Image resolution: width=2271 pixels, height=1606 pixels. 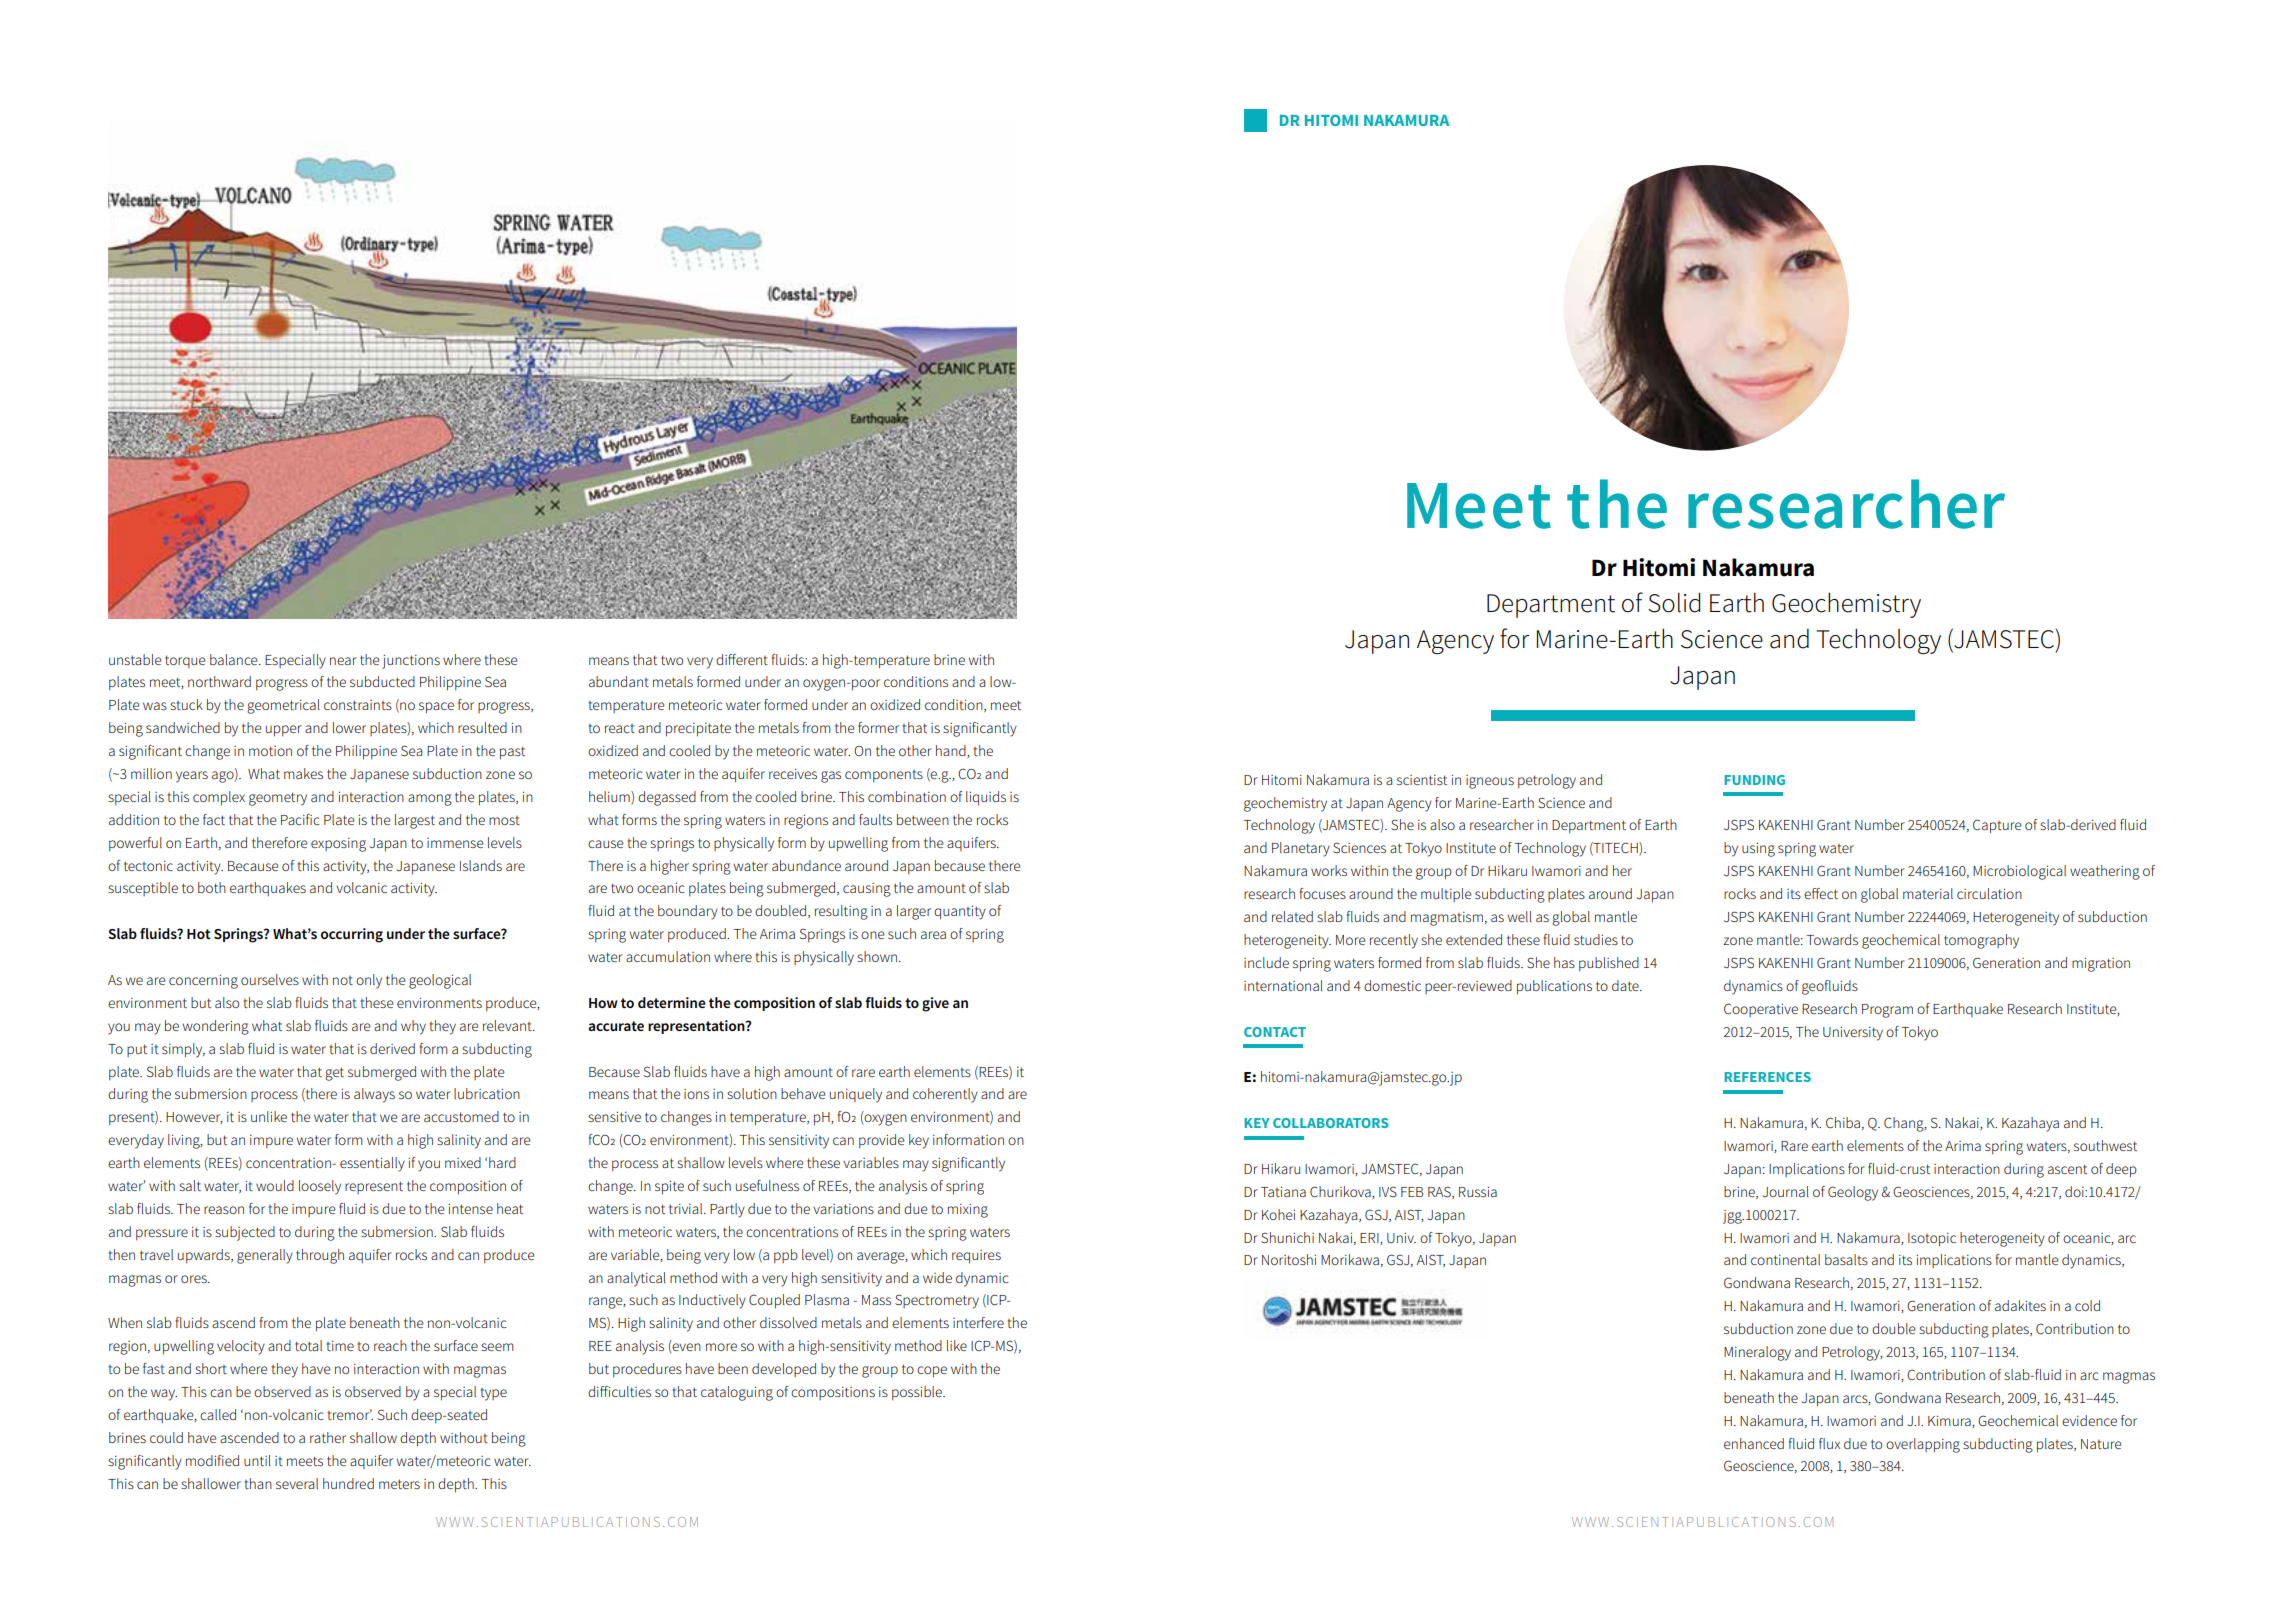 I want to click on Capture, so click(x=1997, y=826).
